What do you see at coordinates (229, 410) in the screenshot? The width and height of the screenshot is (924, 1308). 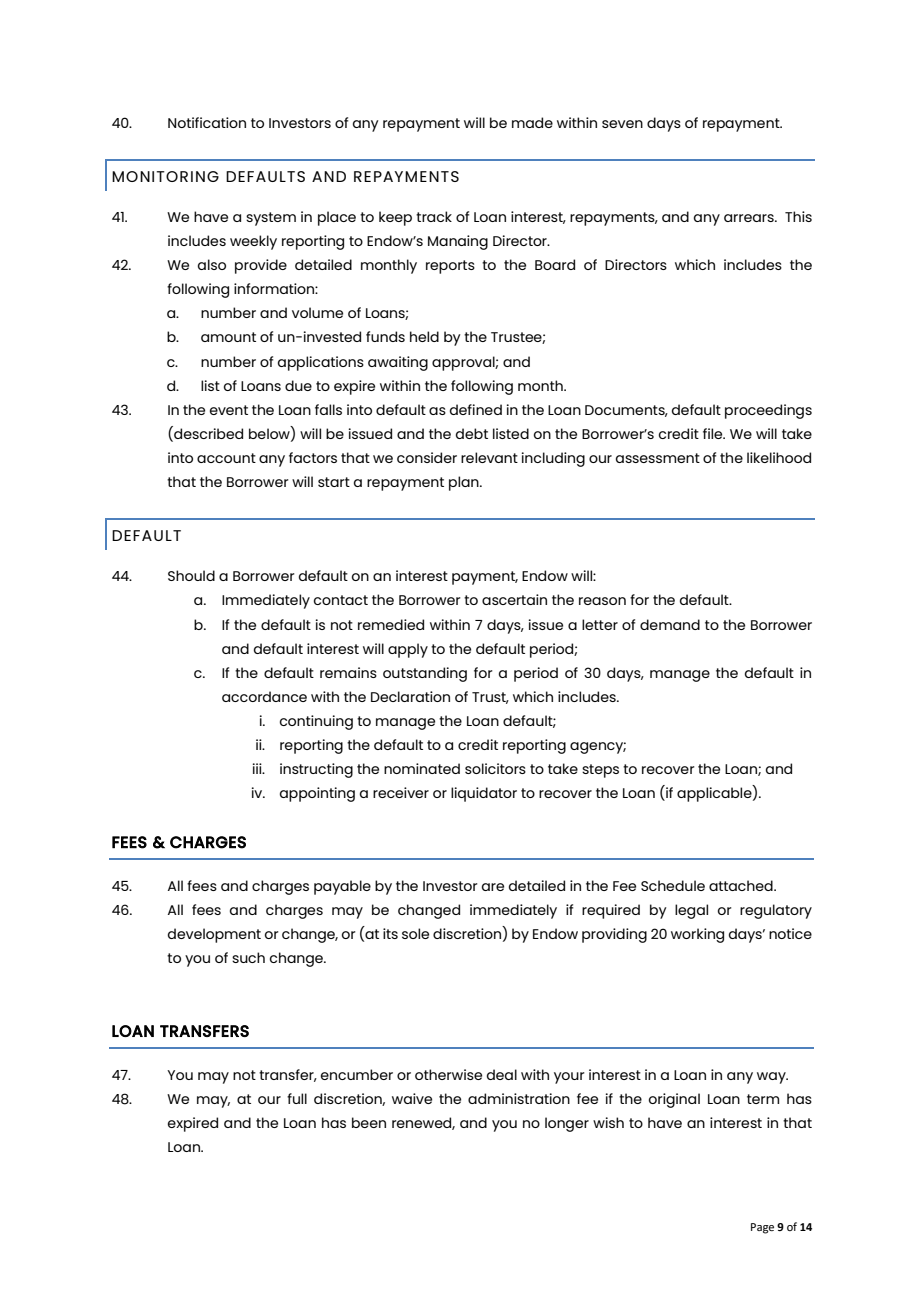 I see `event` at bounding box center [229, 410].
